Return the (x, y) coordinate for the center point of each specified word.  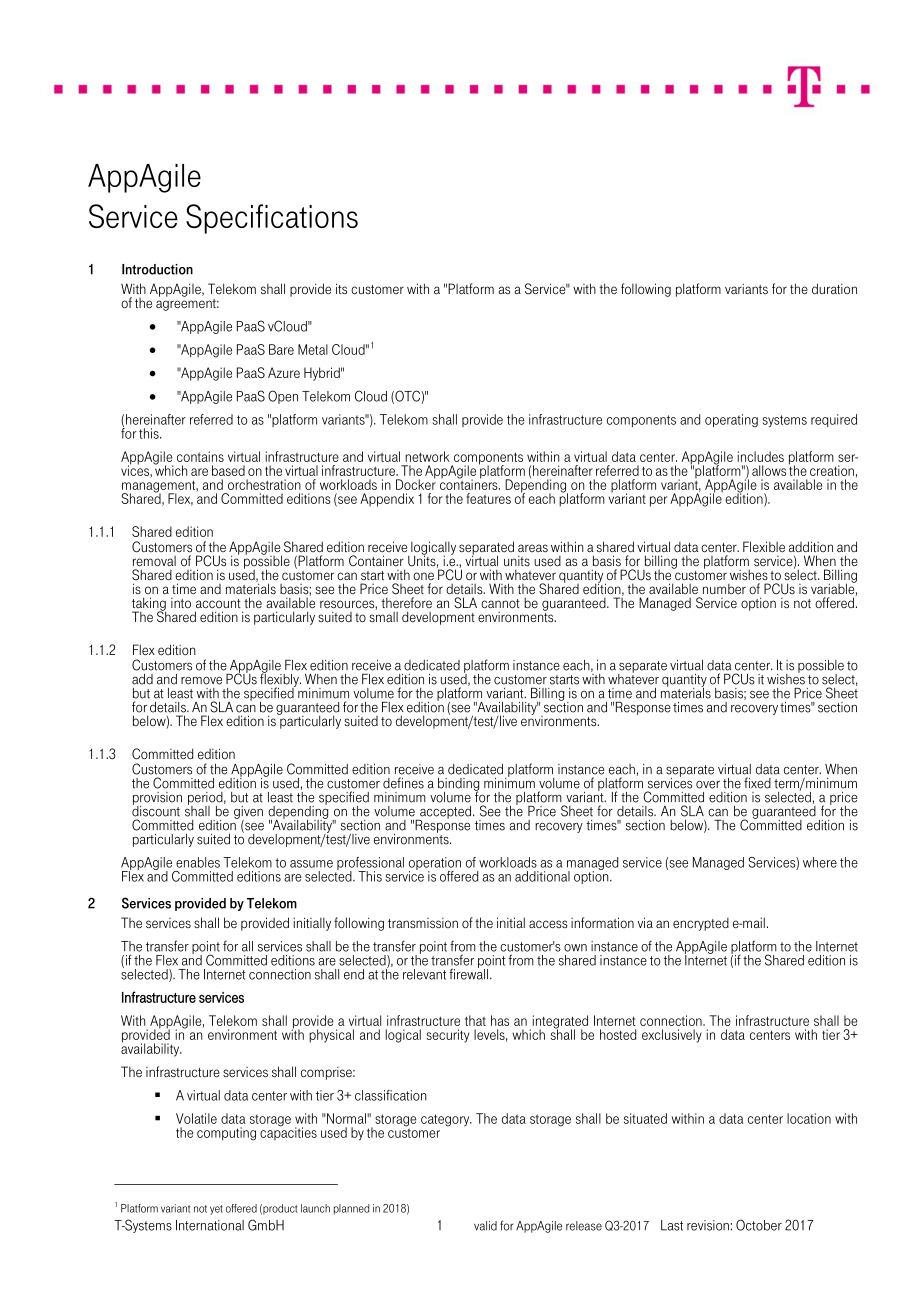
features (488, 498)
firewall (468, 973)
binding (458, 785)
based (228, 470)
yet (216, 1210)
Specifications (272, 219)
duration (834, 288)
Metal (313, 349)
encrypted (701, 924)
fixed (757, 783)
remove (201, 681)
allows (769, 470)
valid (485, 1226)
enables (198, 862)
